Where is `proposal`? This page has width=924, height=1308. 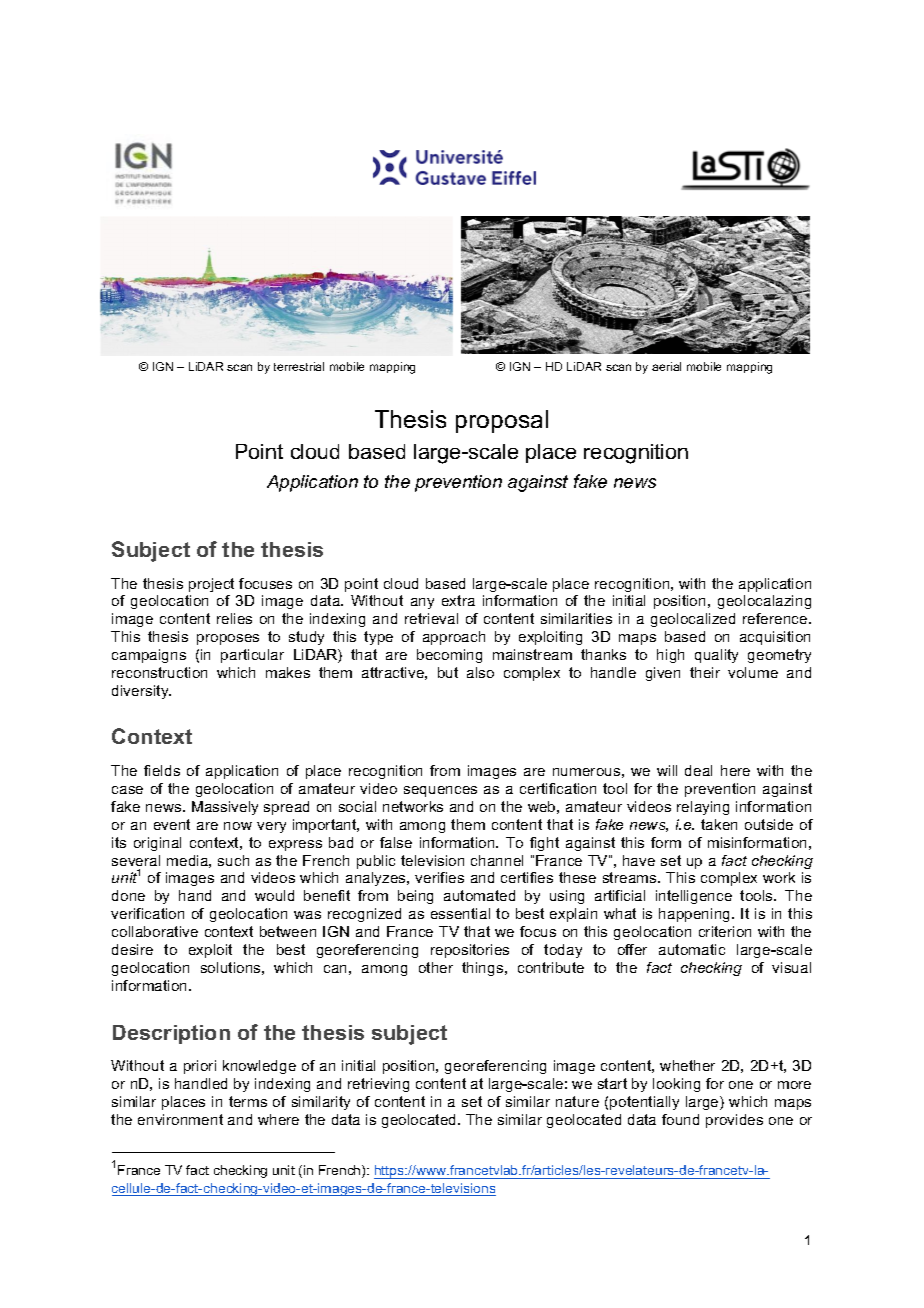 proposal is located at coordinates (502, 421).
